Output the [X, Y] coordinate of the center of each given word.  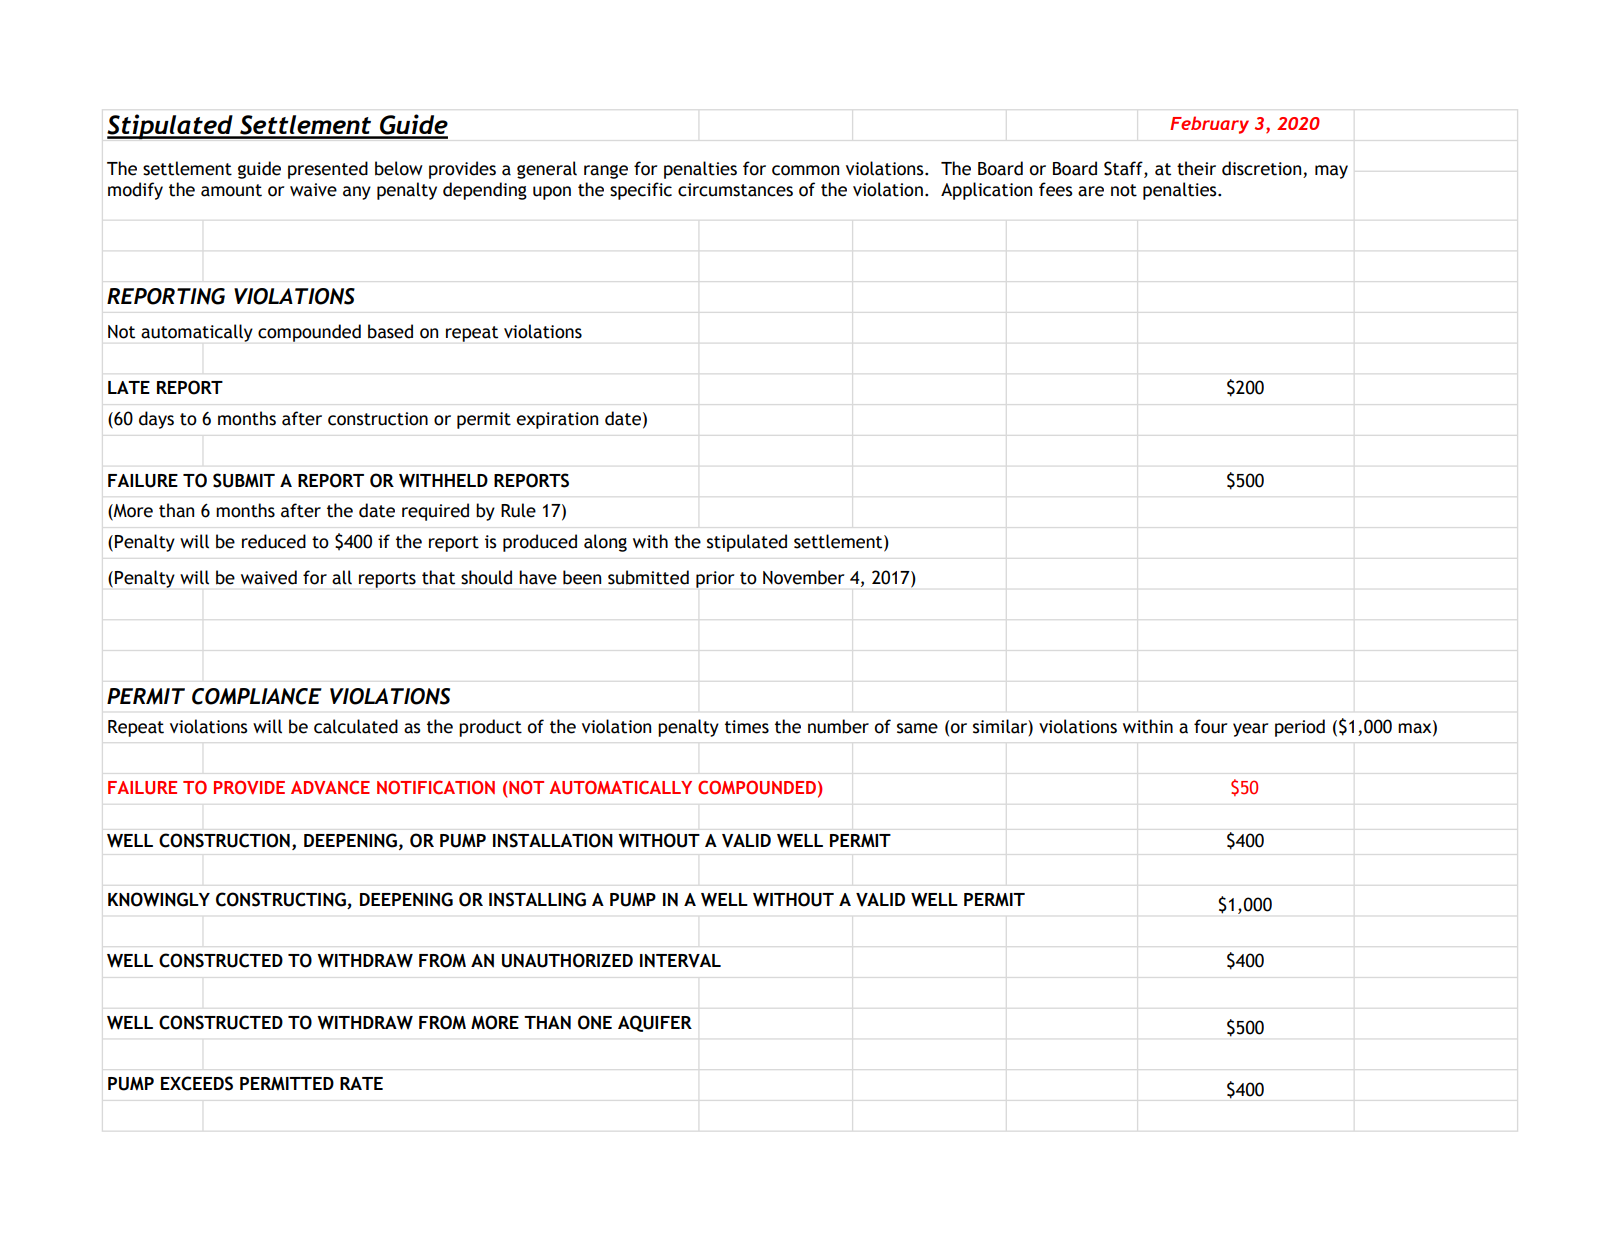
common [805, 170]
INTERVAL [680, 961]
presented [328, 170]
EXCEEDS [197, 1083]
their [1196, 168]
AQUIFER [655, 1023]
